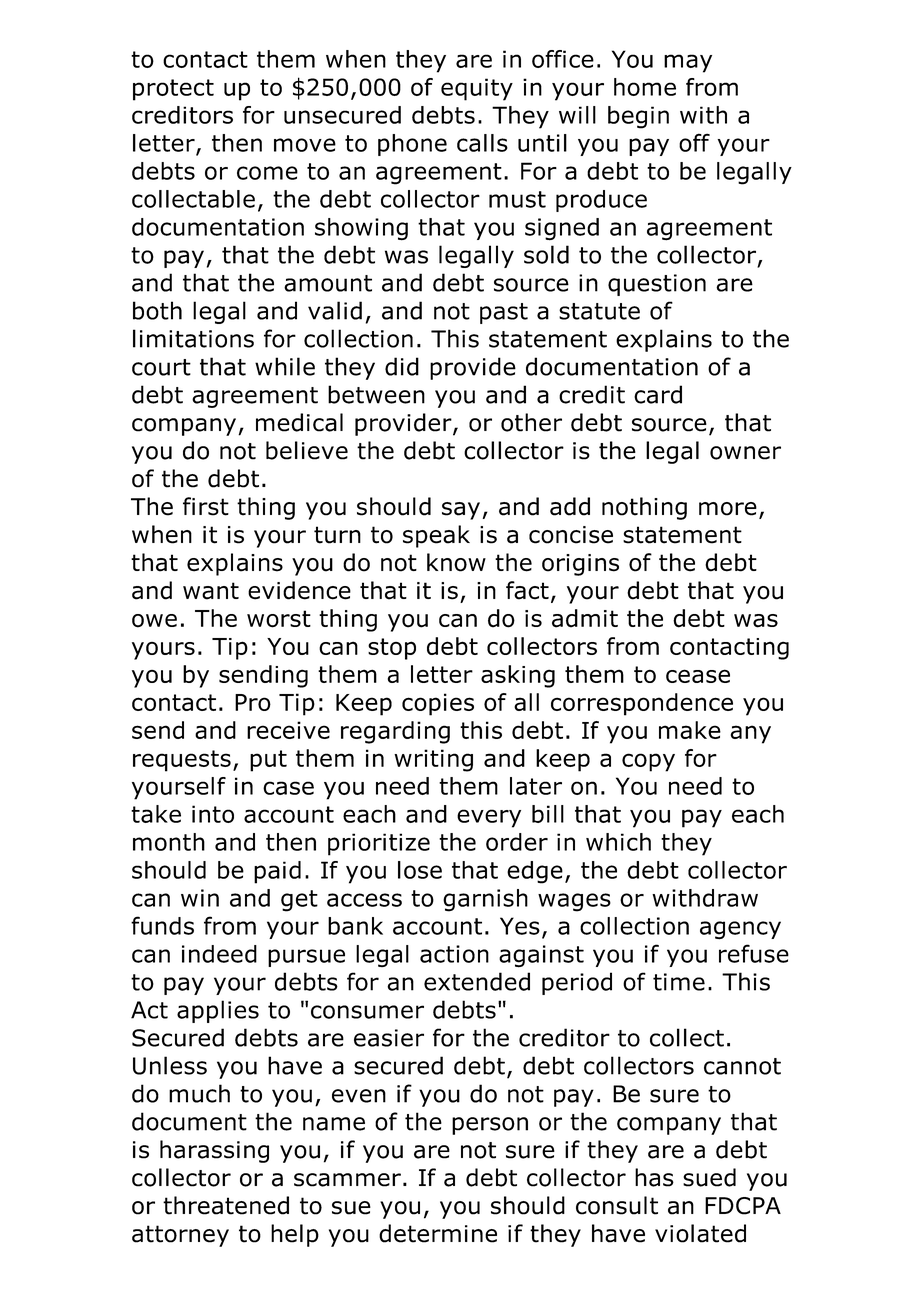  I want to click on past, so click(504, 313).
